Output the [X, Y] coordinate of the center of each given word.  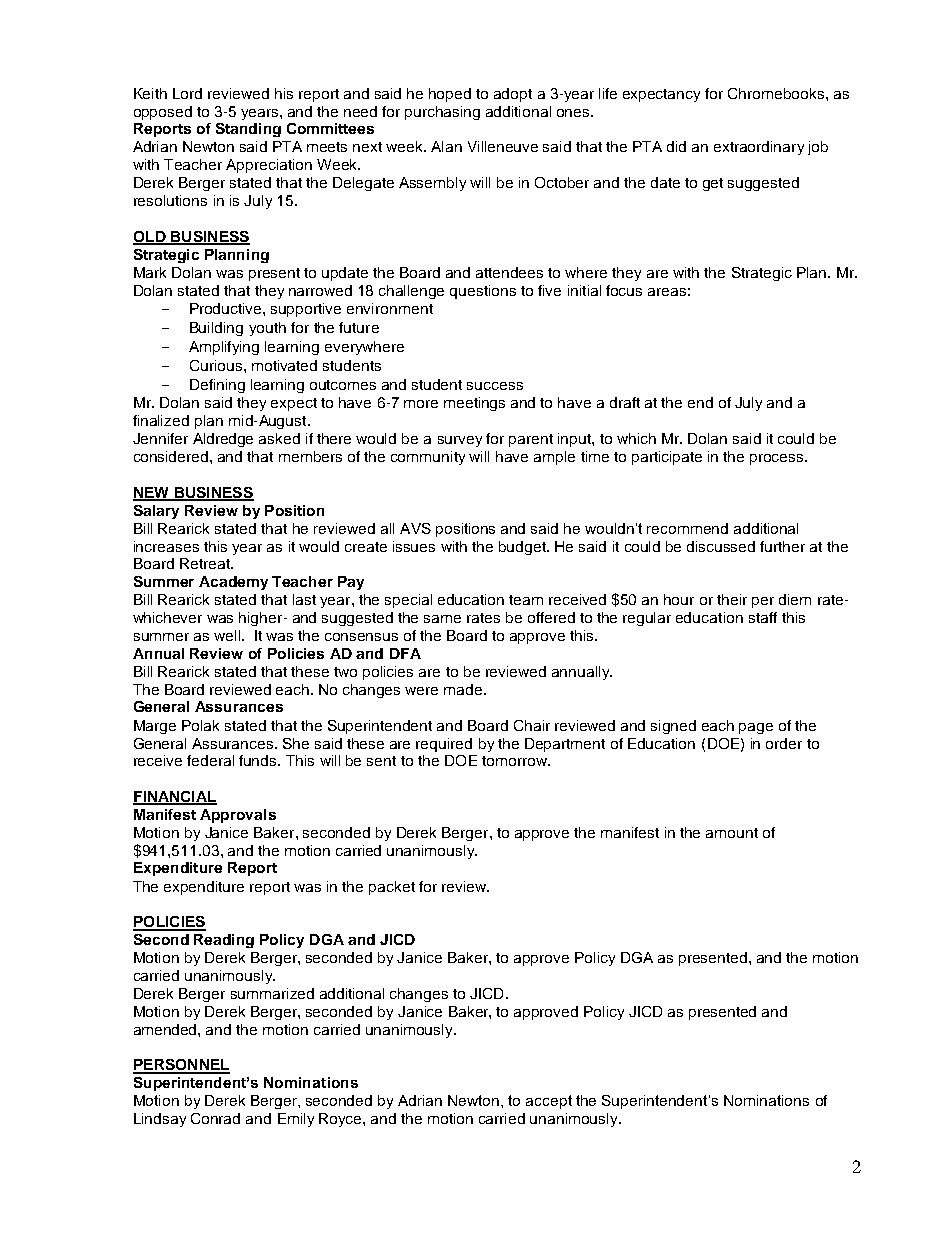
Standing [248, 130]
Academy [233, 583]
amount [732, 833]
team [526, 600]
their [732, 599]
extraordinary [759, 148]
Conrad [215, 1118]
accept [549, 1102]
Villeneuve [503, 146]
